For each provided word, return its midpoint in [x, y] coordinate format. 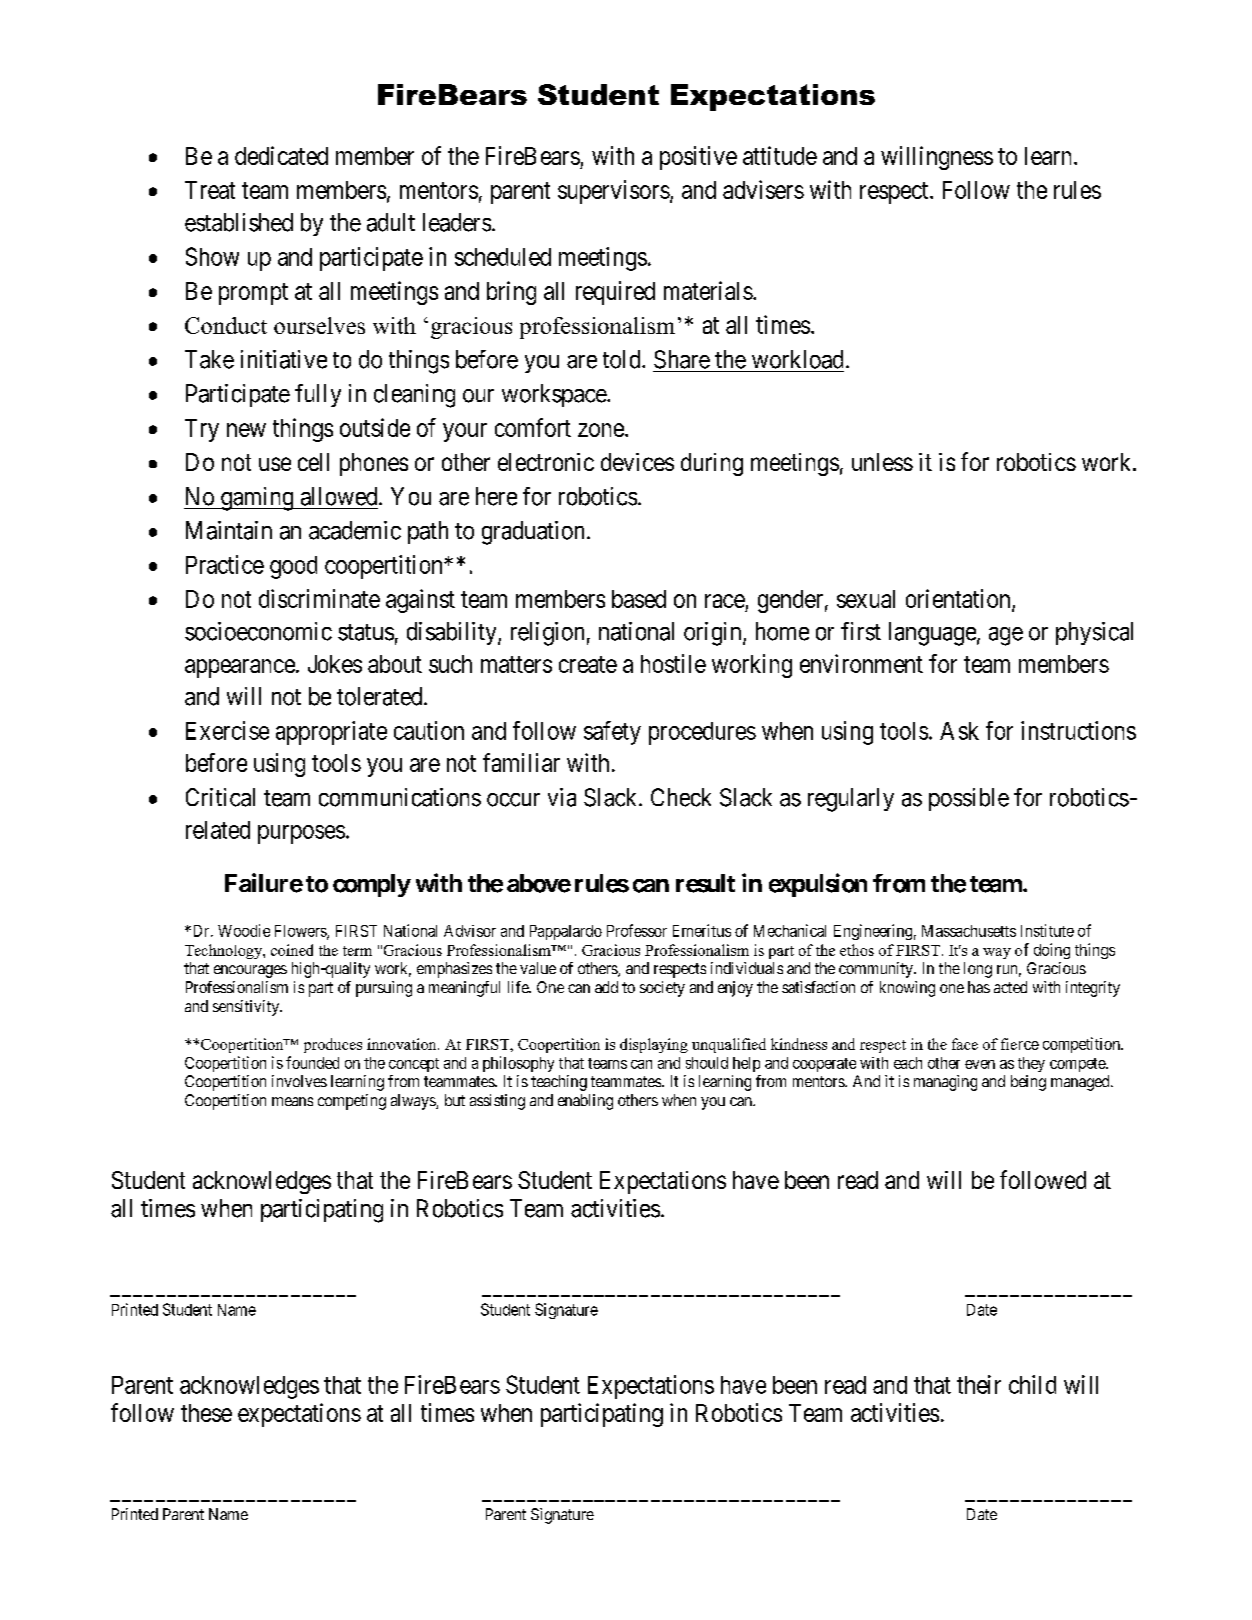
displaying [654, 1045]
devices [637, 462]
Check [681, 797]
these [206, 1413]
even [980, 1064]
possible [969, 799]
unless [882, 462]
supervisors [614, 192]
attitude [780, 155]
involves [299, 1081]
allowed [340, 496]
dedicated [281, 155]
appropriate [331, 733]
